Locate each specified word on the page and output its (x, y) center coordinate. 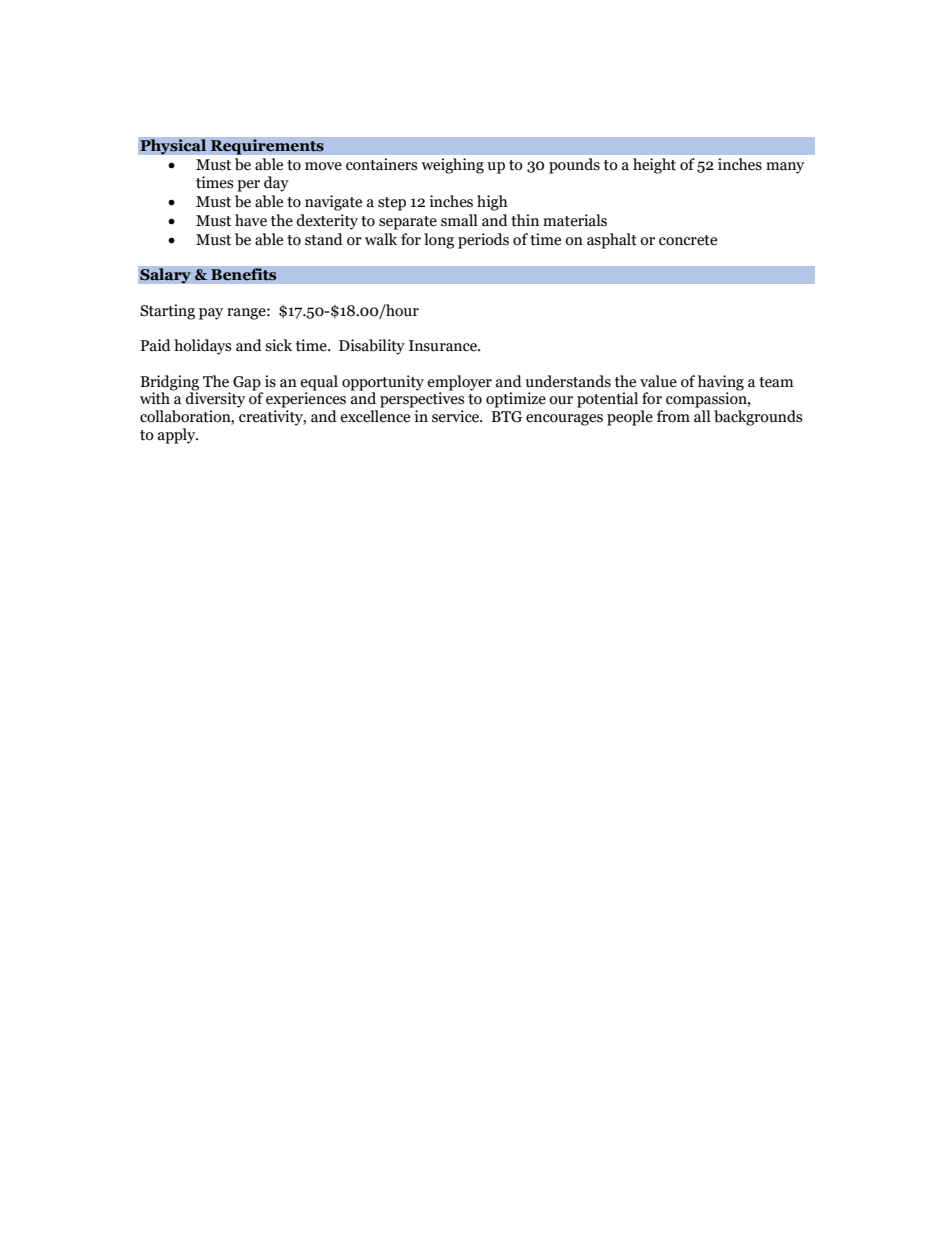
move (323, 166)
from (673, 416)
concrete (688, 240)
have (251, 220)
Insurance (444, 346)
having (721, 383)
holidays (202, 347)
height (654, 166)
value (658, 381)
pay (211, 314)
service (456, 416)
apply (178, 436)
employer (459, 383)
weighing (452, 166)
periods (483, 241)
